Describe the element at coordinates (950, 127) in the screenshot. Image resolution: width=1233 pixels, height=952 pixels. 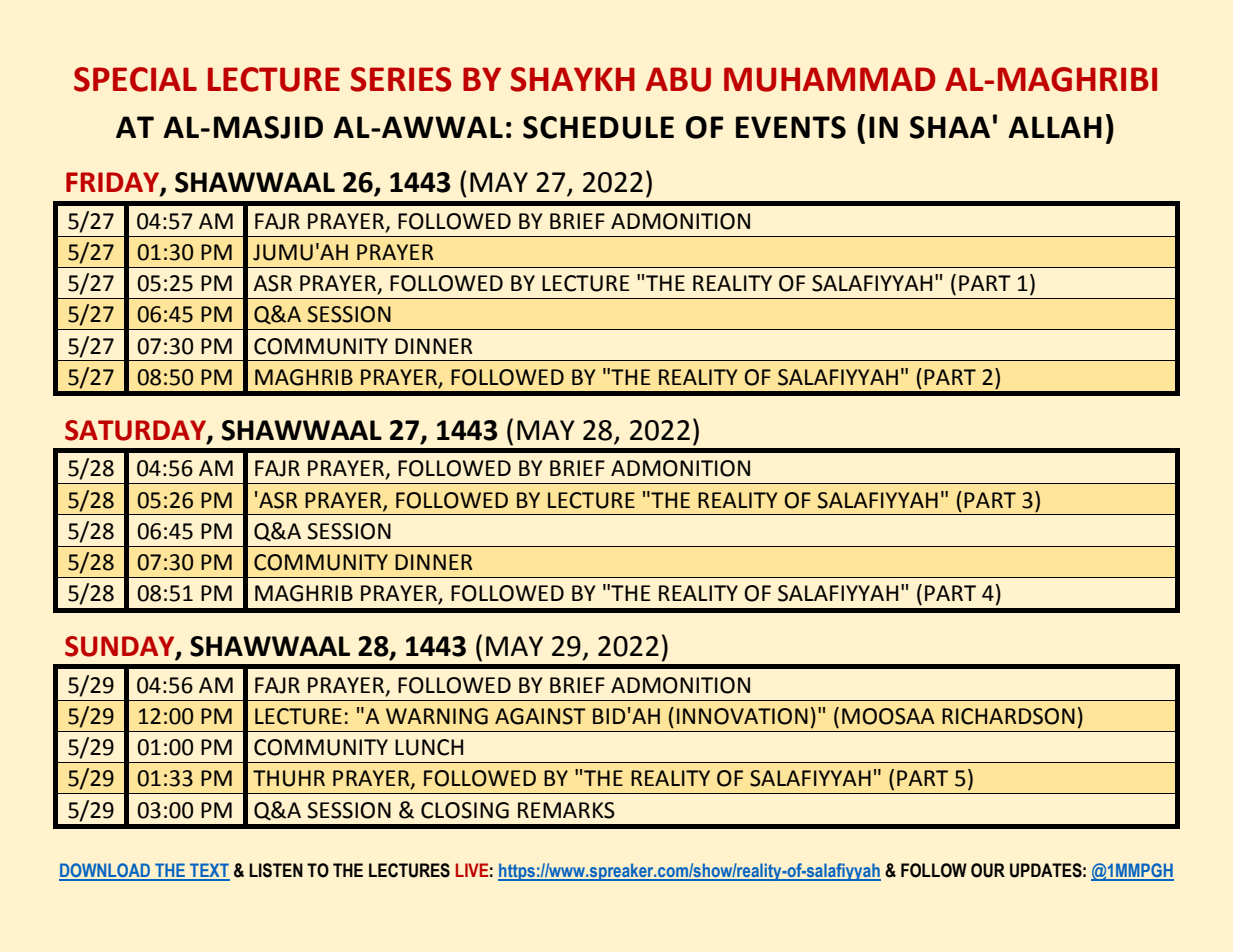
I see `SHAA` at that location.
